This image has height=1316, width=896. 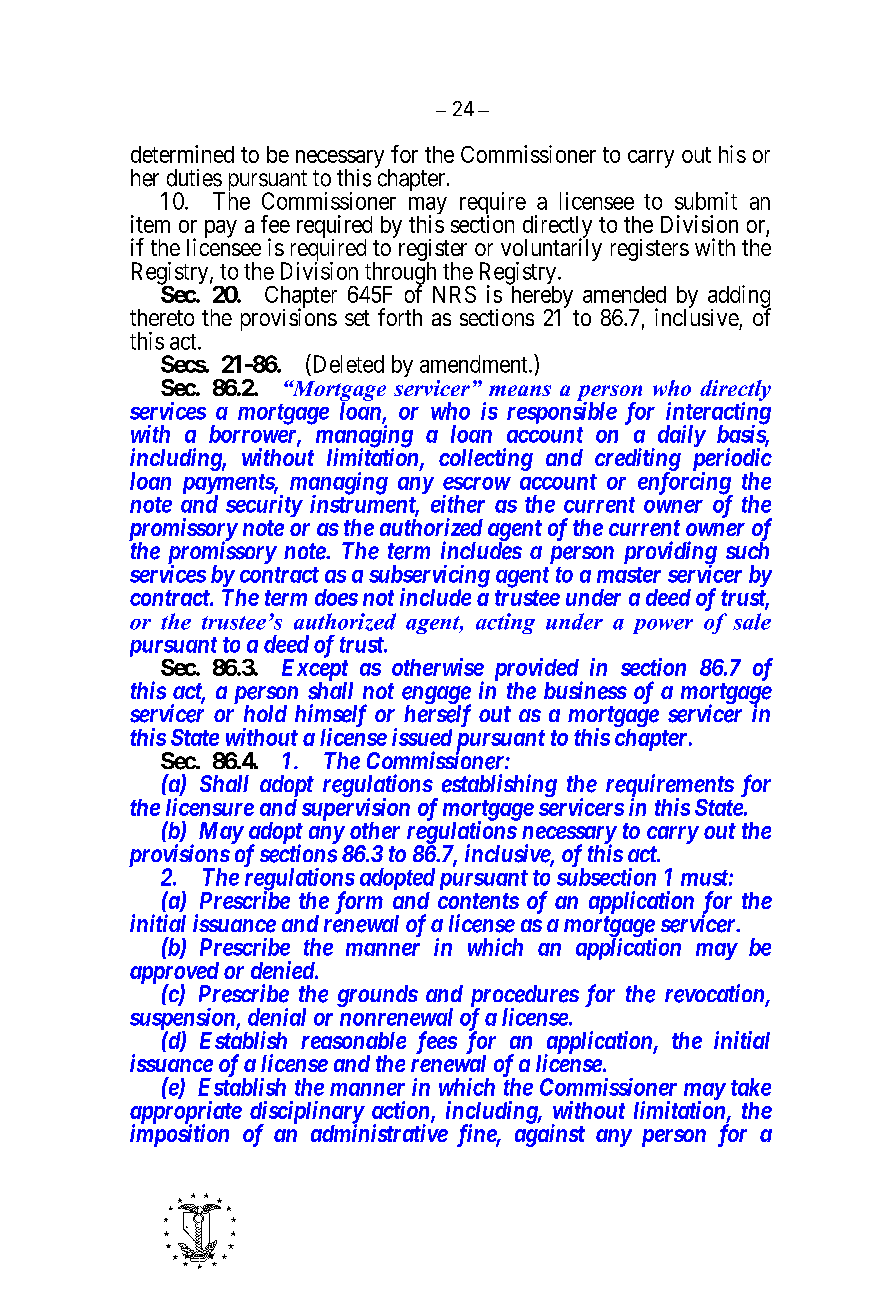 What do you see at coordinates (716, 994) in the image?
I see `revocation` at bounding box center [716, 994].
